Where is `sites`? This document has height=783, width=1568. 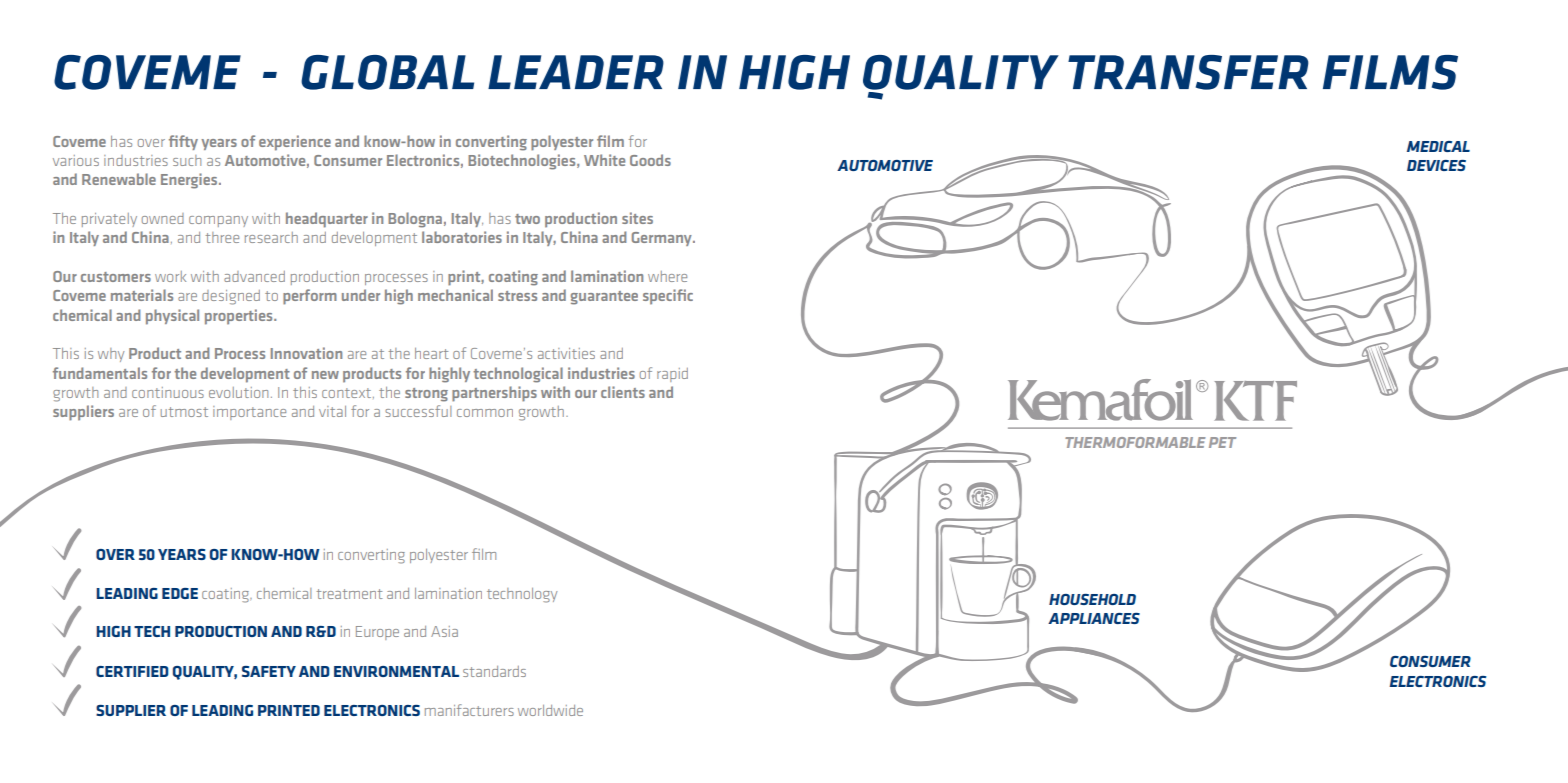
sites is located at coordinates (637, 218).
